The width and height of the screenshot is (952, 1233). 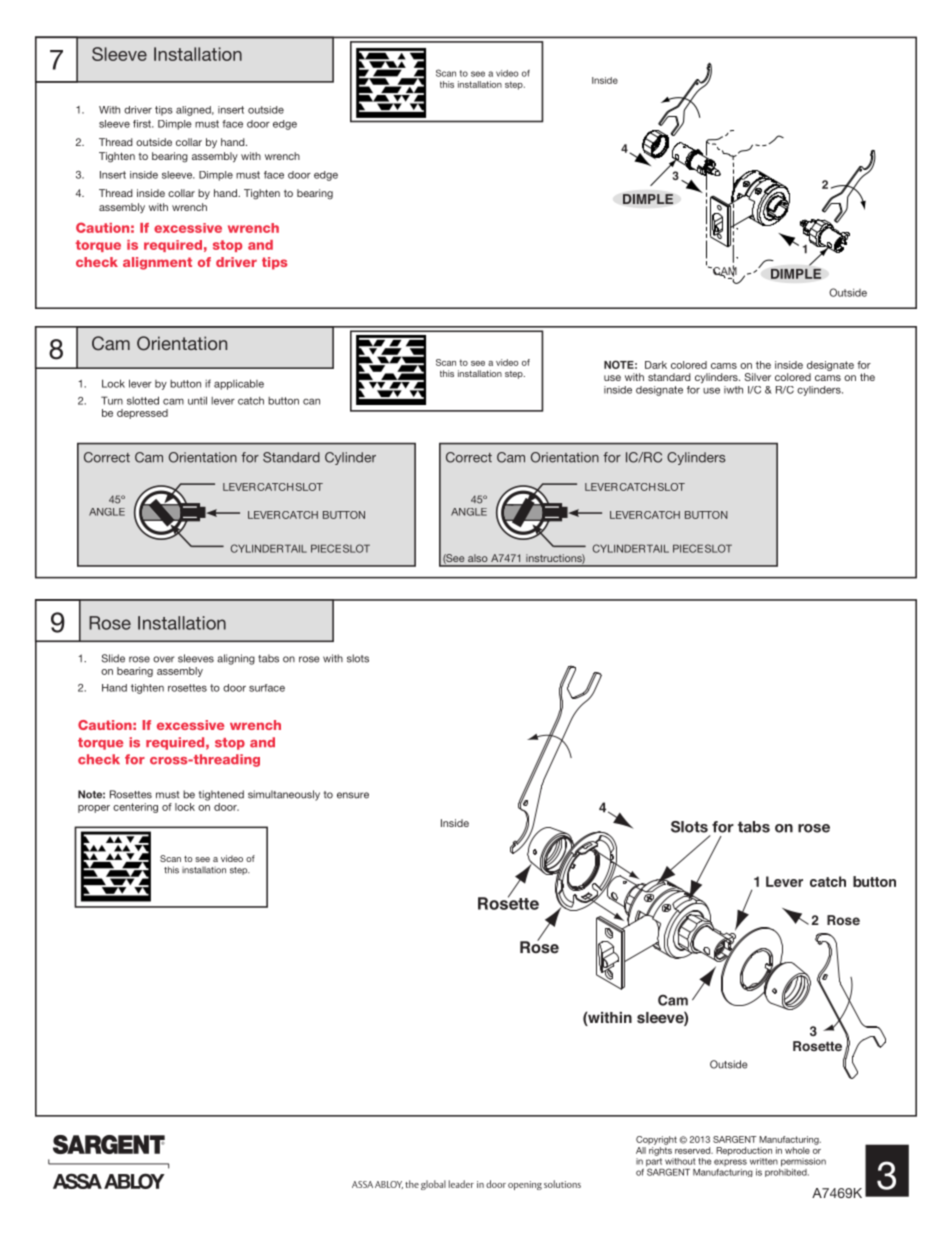 I want to click on Silver, so click(x=758, y=377).
